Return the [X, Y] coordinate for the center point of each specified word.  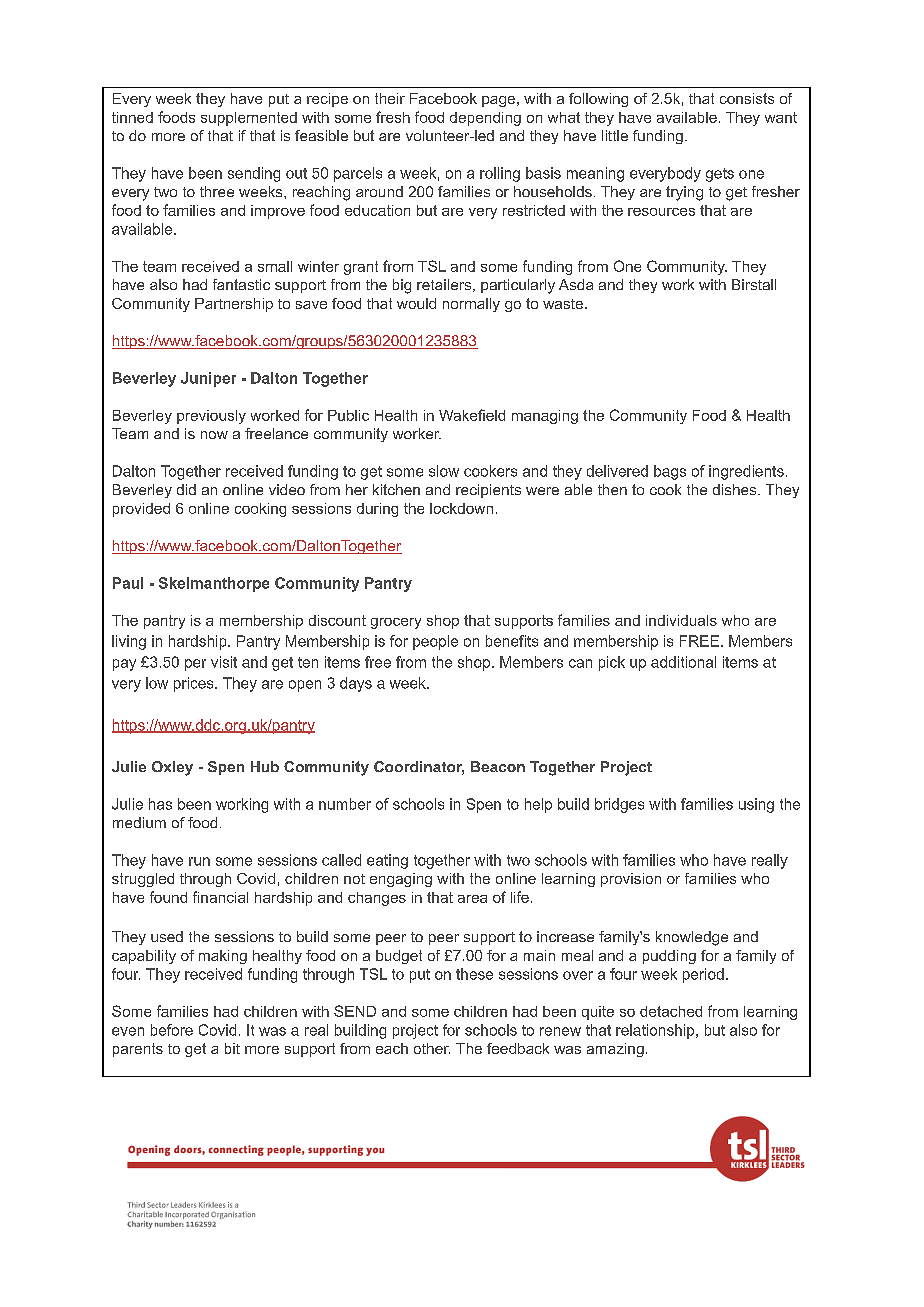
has [160, 804]
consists [747, 98]
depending [485, 119]
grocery [396, 623]
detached [671, 1011]
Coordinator [419, 768]
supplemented [249, 119]
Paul [128, 583]
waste [563, 304]
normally [471, 305]
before [172, 1030]
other [432, 1048]
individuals [681, 620]
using [756, 805]
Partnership [234, 305]
